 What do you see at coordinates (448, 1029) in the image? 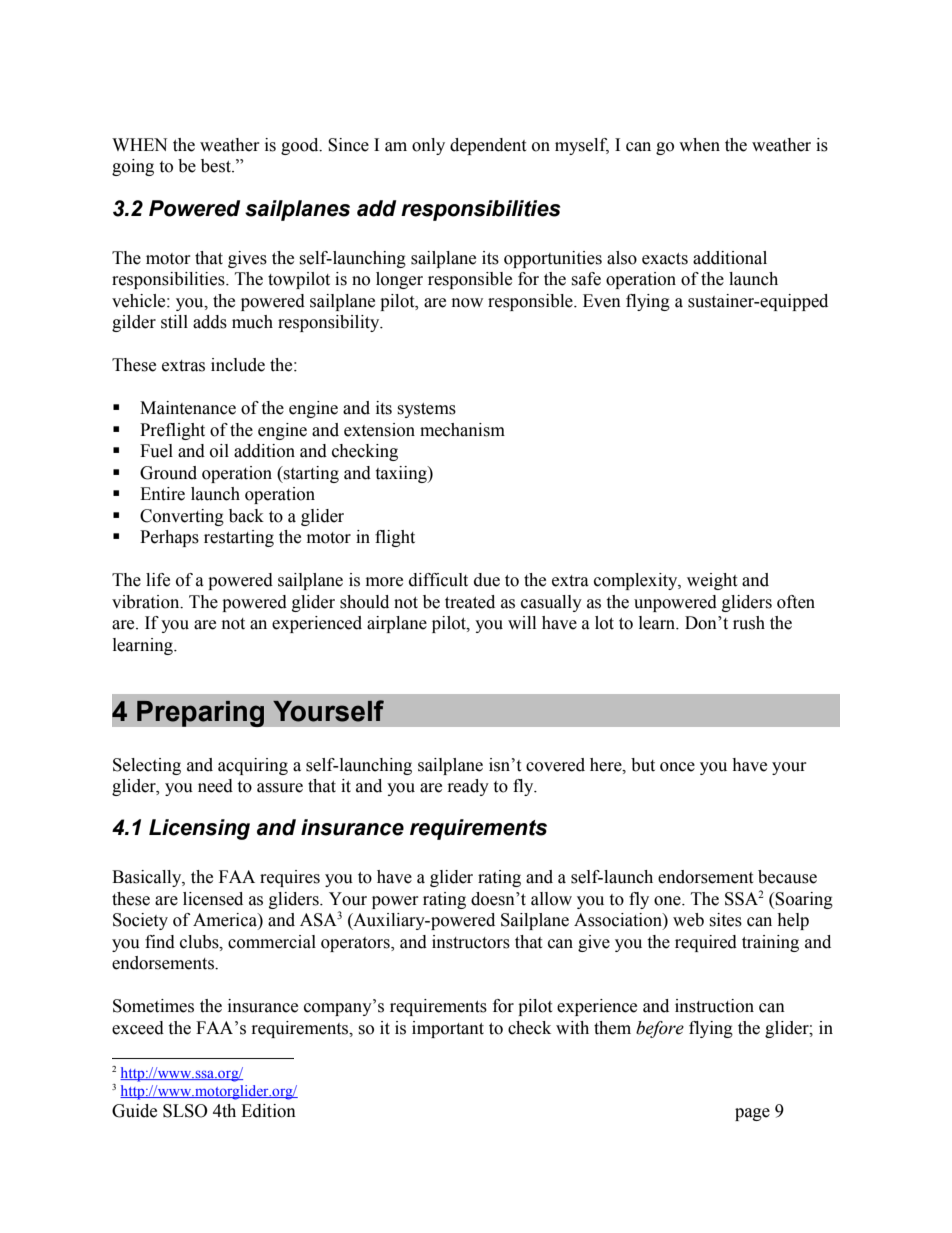
I see `important` at bounding box center [448, 1029].
